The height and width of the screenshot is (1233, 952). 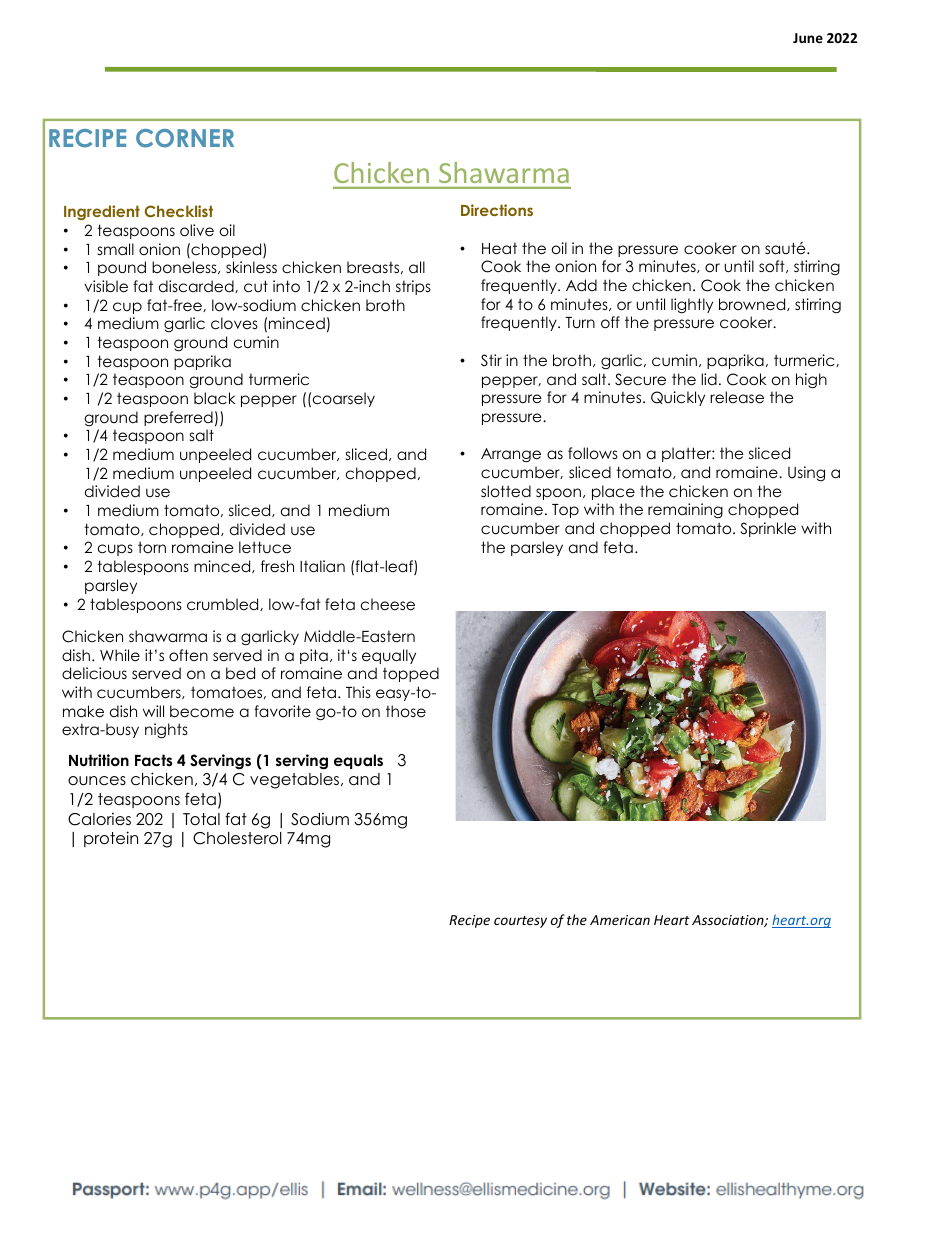 What do you see at coordinates (413, 287) in the screenshot?
I see `strips` at bounding box center [413, 287].
